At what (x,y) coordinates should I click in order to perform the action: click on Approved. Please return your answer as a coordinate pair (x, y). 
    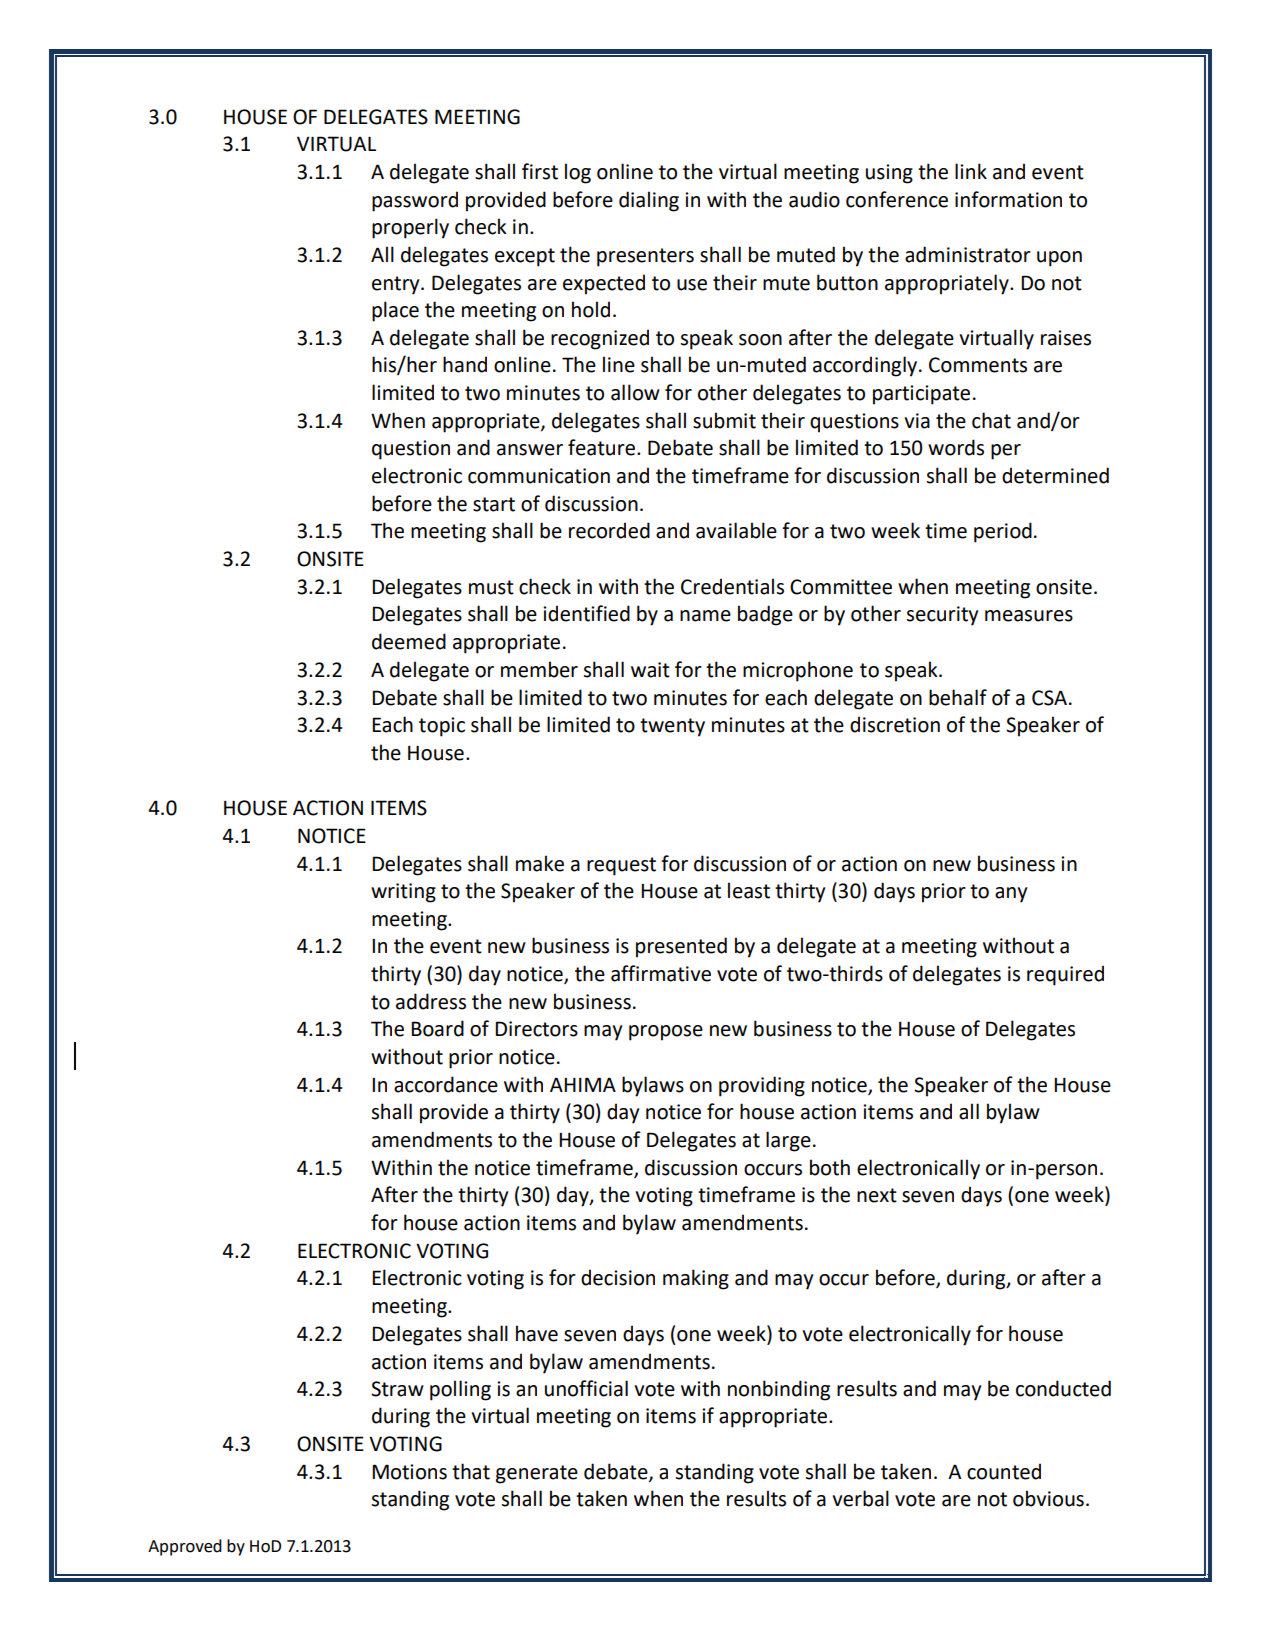
    Looking at the image, I should click on (185, 1547).
